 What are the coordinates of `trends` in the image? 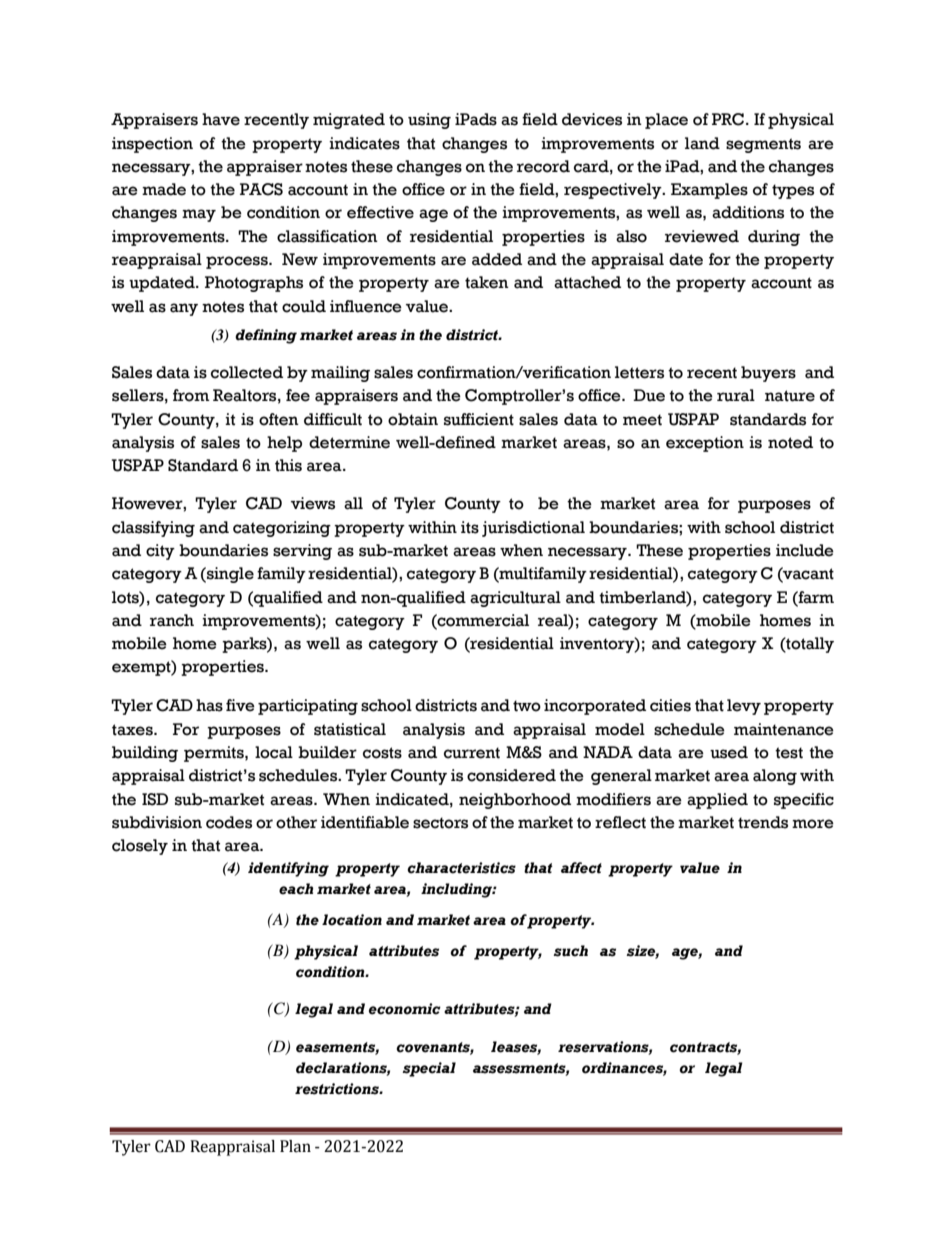 It's located at (763, 822).
